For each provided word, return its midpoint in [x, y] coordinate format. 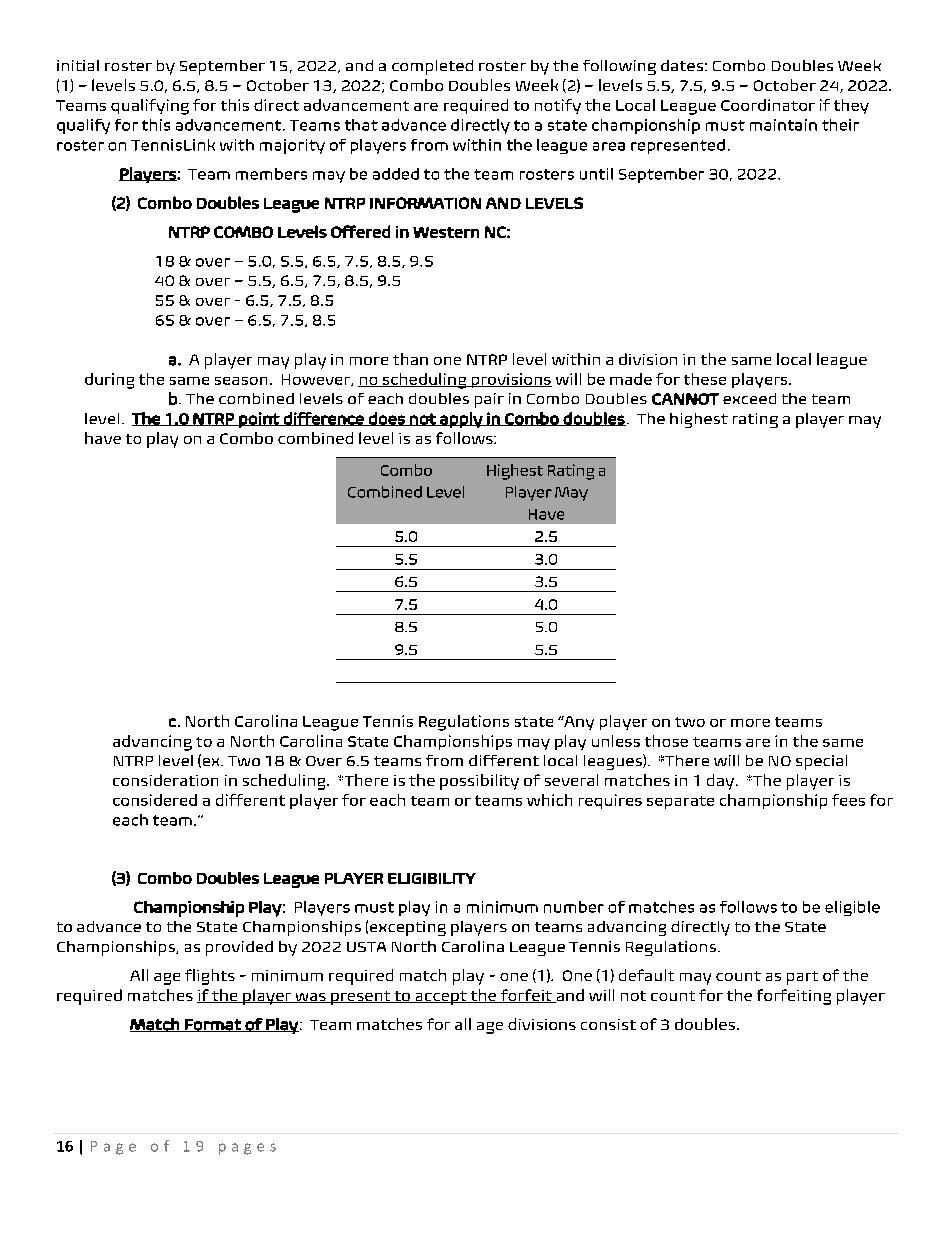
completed [432, 67]
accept [441, 998]
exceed [749, 398]
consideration [165, 780]
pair [489, 400]
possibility [479, 782]
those [666, 741]
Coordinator [768, 105]
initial [78, 65]
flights [210, 977]
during [109, 381]
